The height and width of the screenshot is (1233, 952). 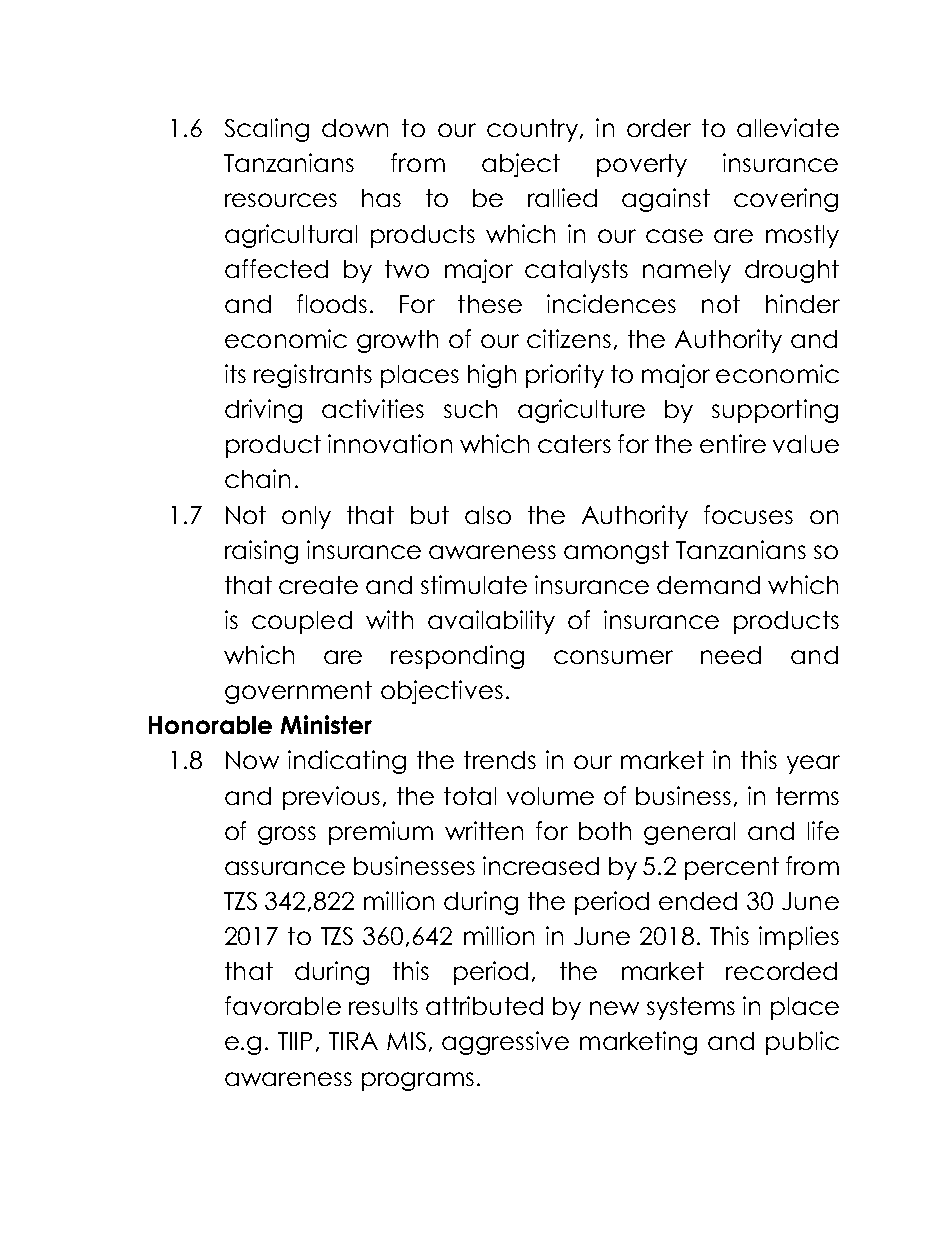 I want to click on Scaling, so click(x=267, y=130).
